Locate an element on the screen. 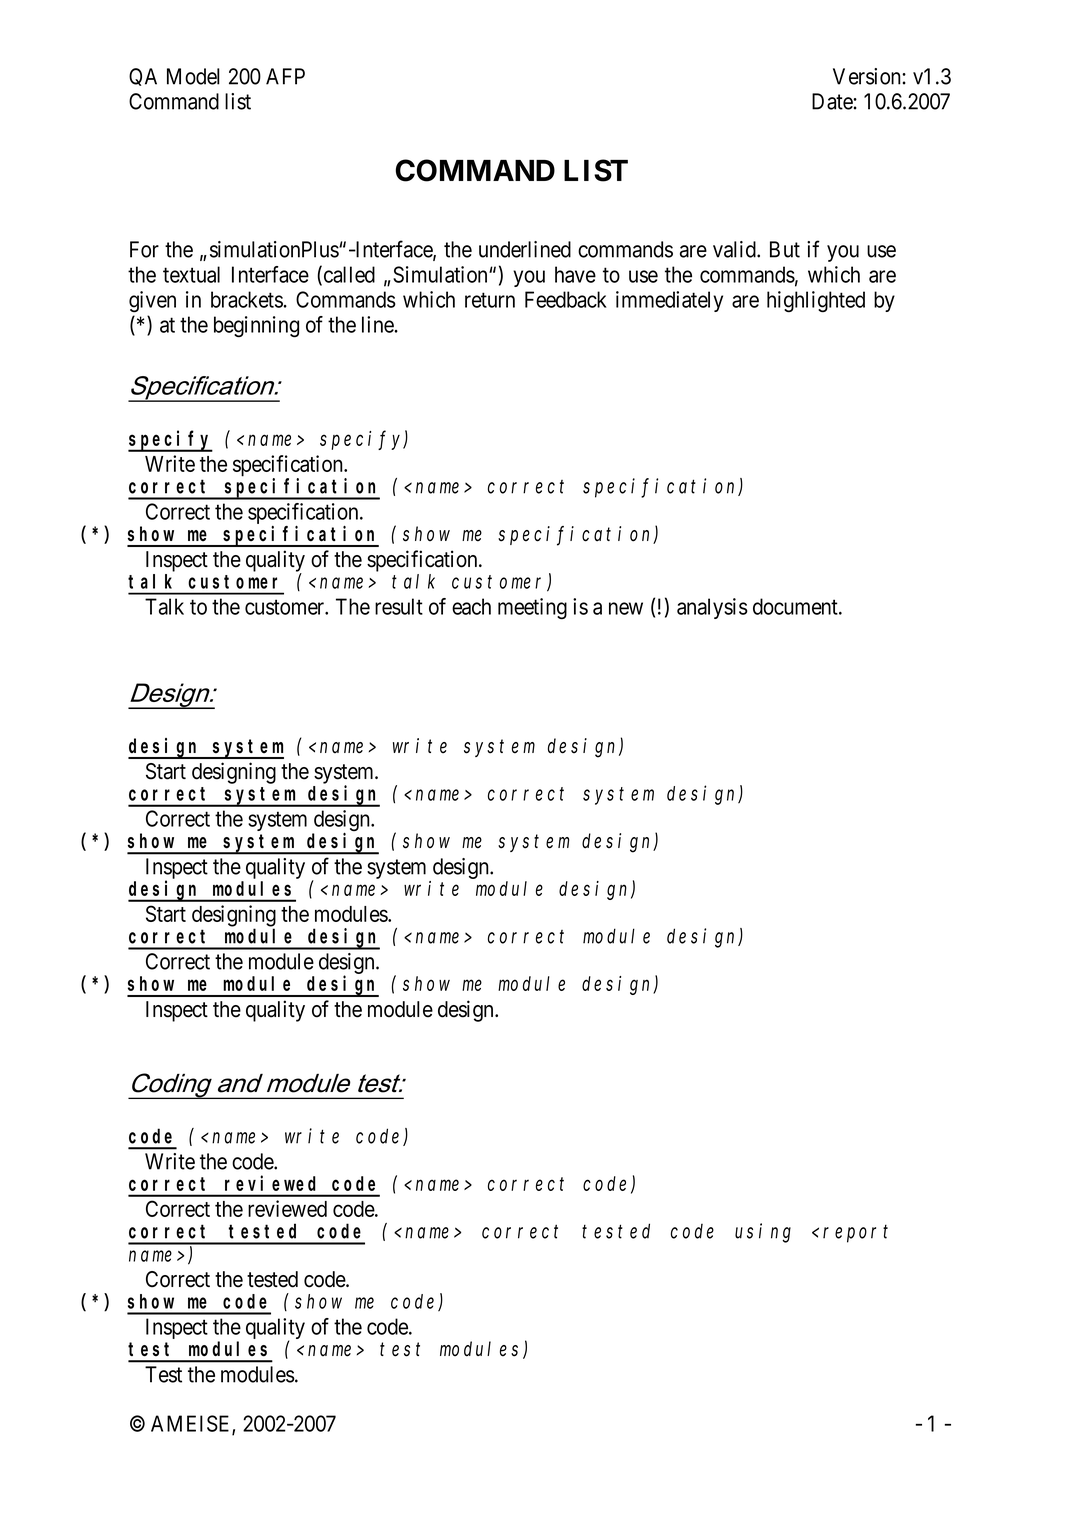 This screenshot has height=1526, width=1079. beginning is located at coordinates (256, 327).
